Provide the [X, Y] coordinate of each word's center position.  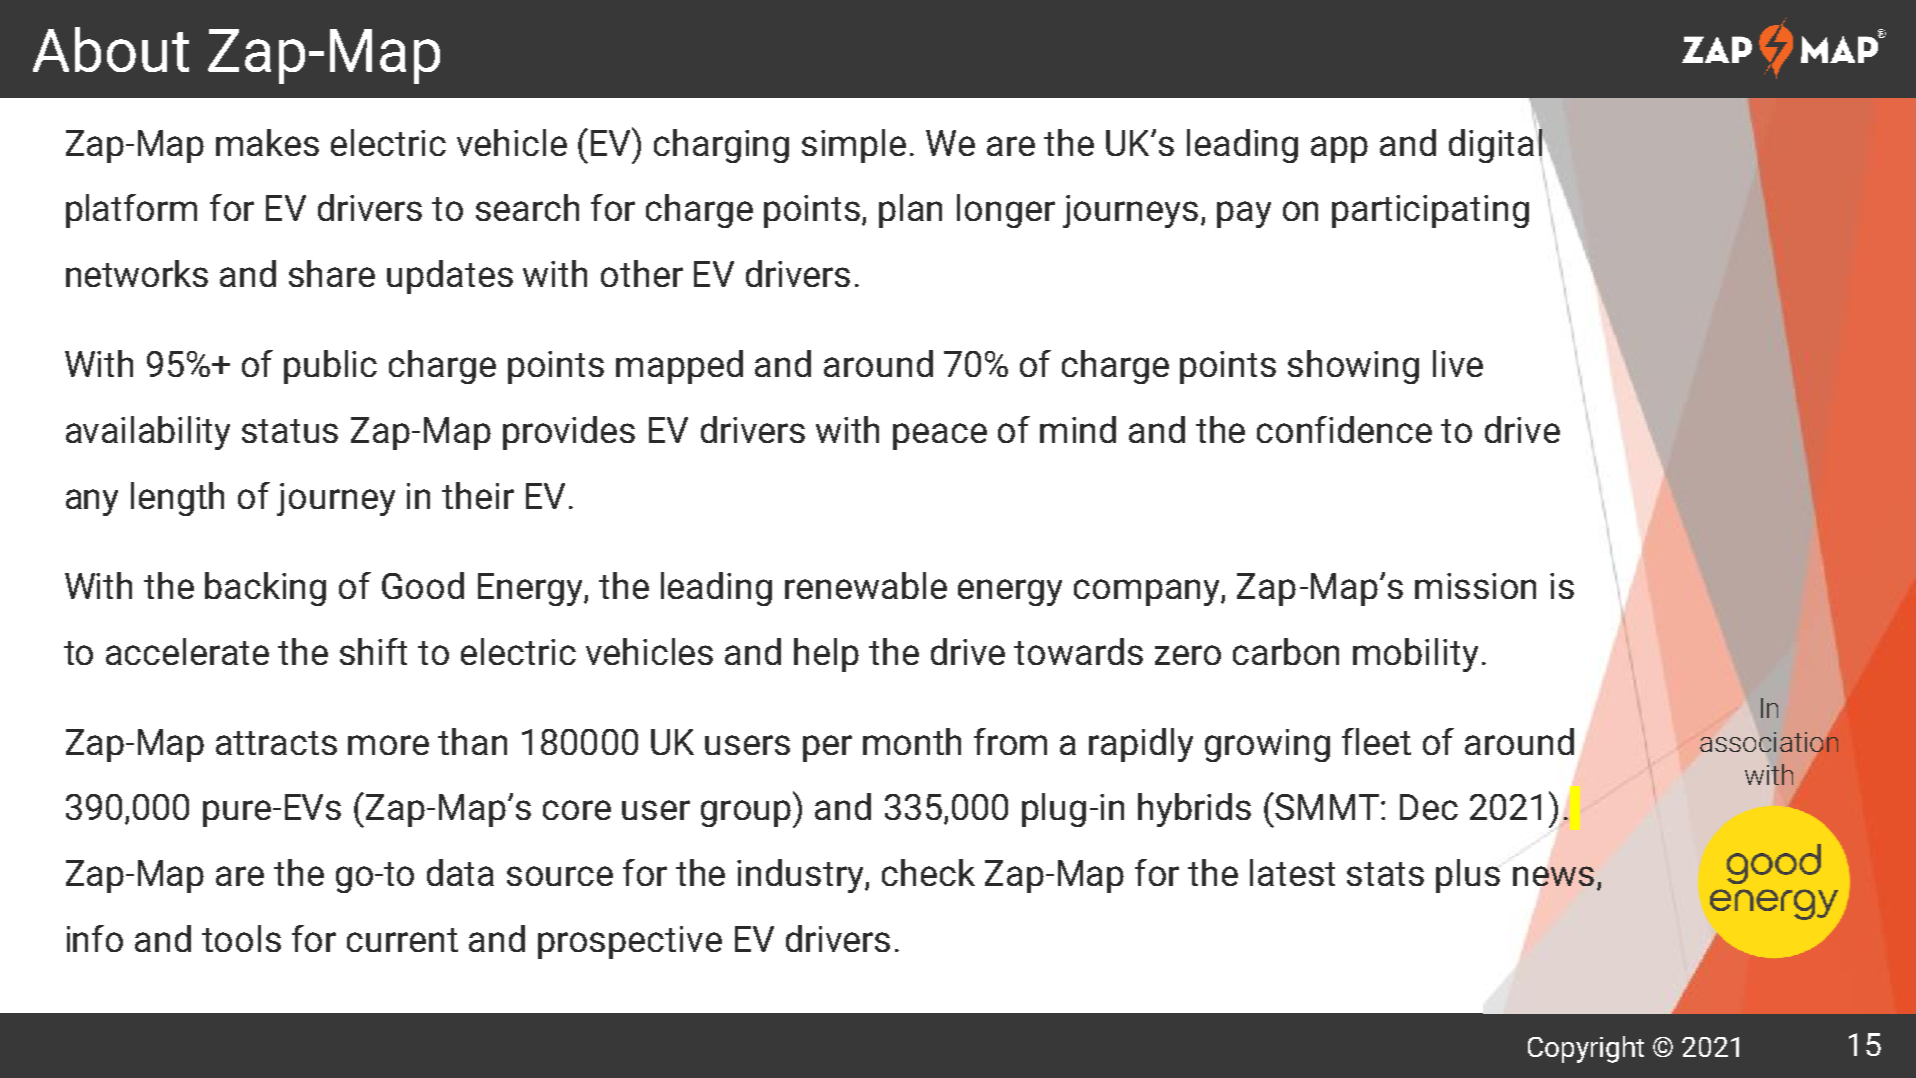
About [111, 49]
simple [854, 146]
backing [265, 589]
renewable [866, 585]
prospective [630, 942]
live [1458, 363]
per [827, 748]
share [332, 273]
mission [1475, 586]
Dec [1429, 807]
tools [241, 938]
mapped [679, 367]
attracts [276, 743]
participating [1430, 211]
